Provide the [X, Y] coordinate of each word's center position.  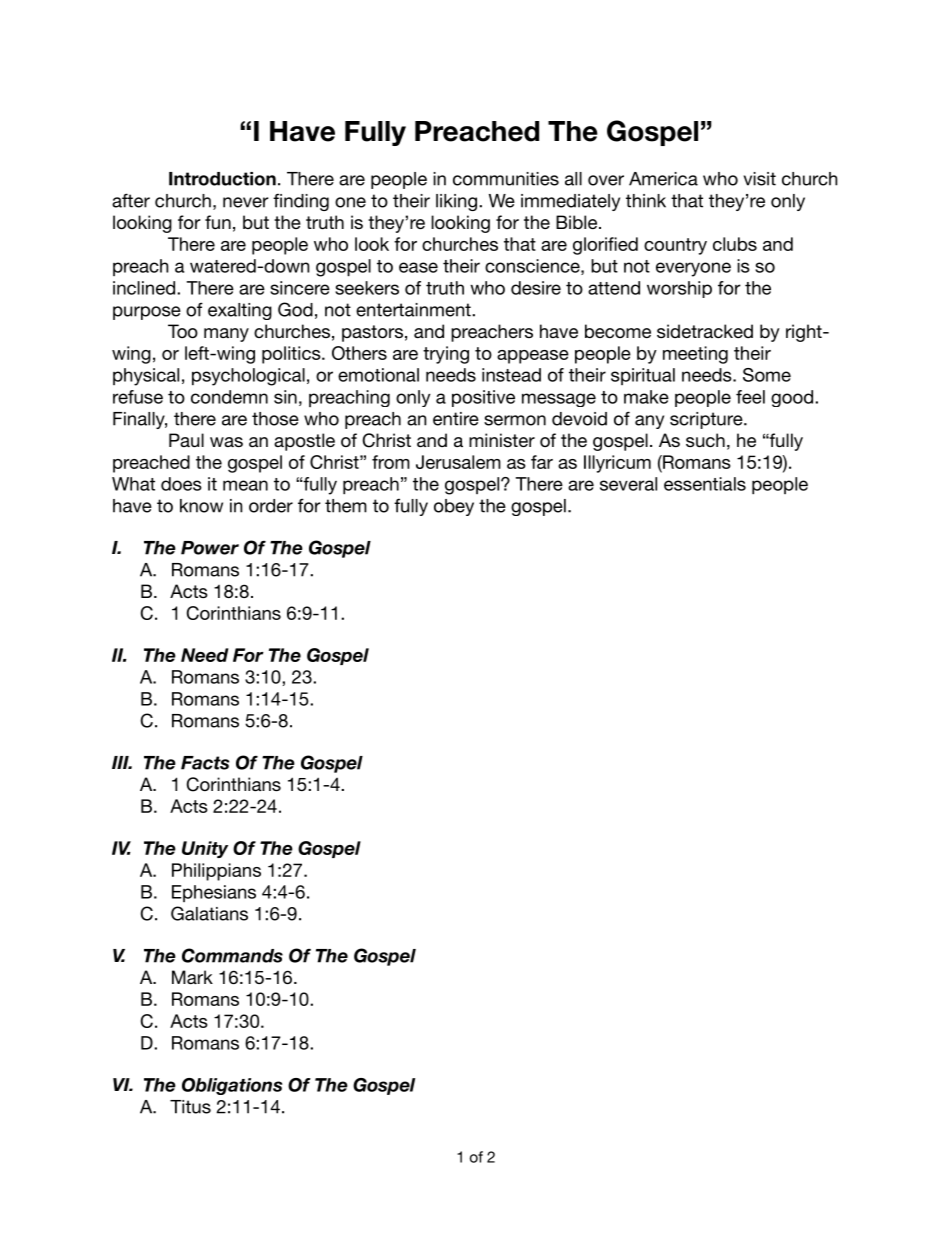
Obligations [232, 1086]
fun [218, 222]
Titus [190, 1107]
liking [456, 202]
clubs [735, 244]
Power [210, 548]
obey [454, 507]
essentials [705, 484]
